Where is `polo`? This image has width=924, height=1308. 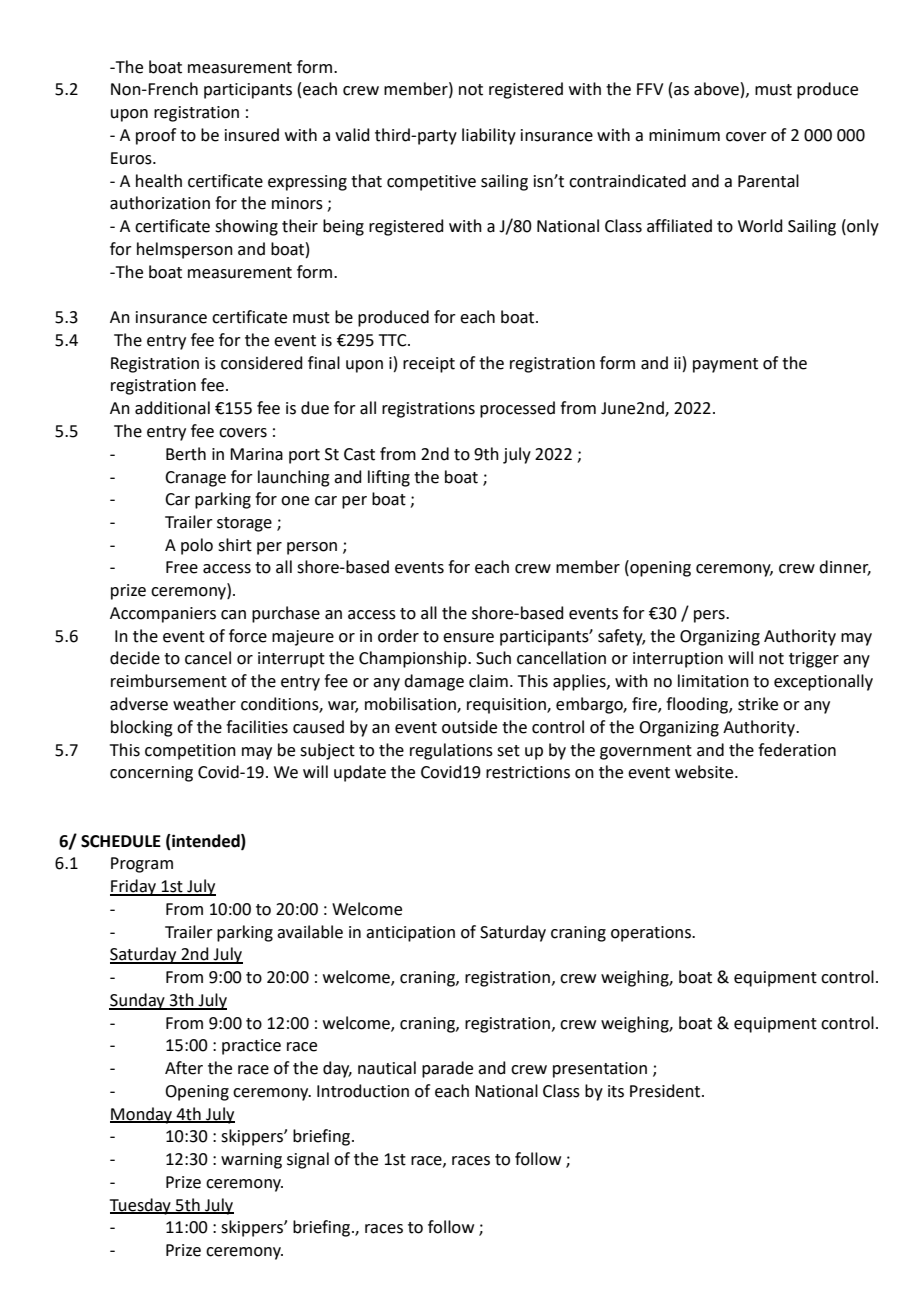
polo is located at coordinates (197, 546).
